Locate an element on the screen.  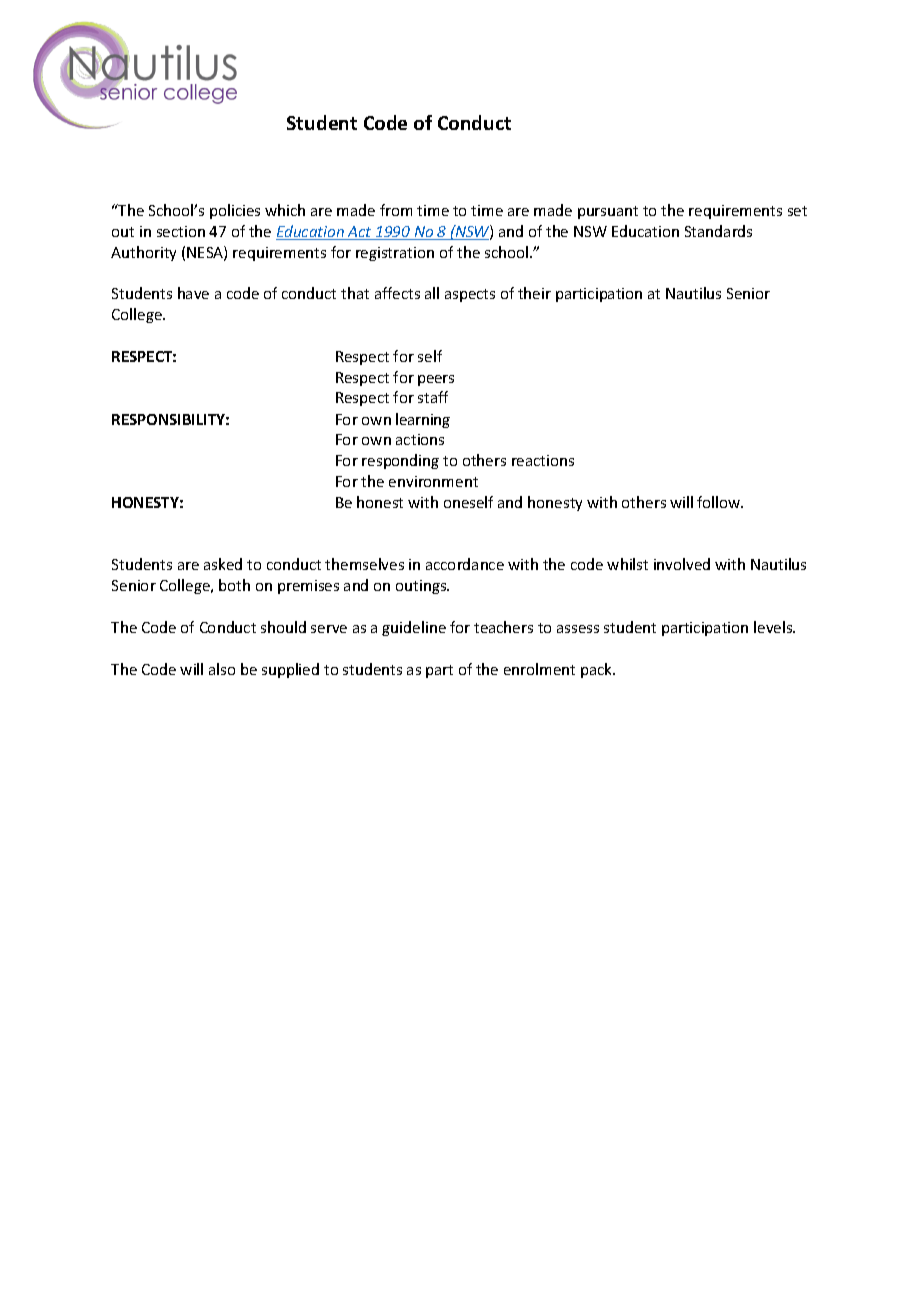
also is located at coordinates (222, 669).
